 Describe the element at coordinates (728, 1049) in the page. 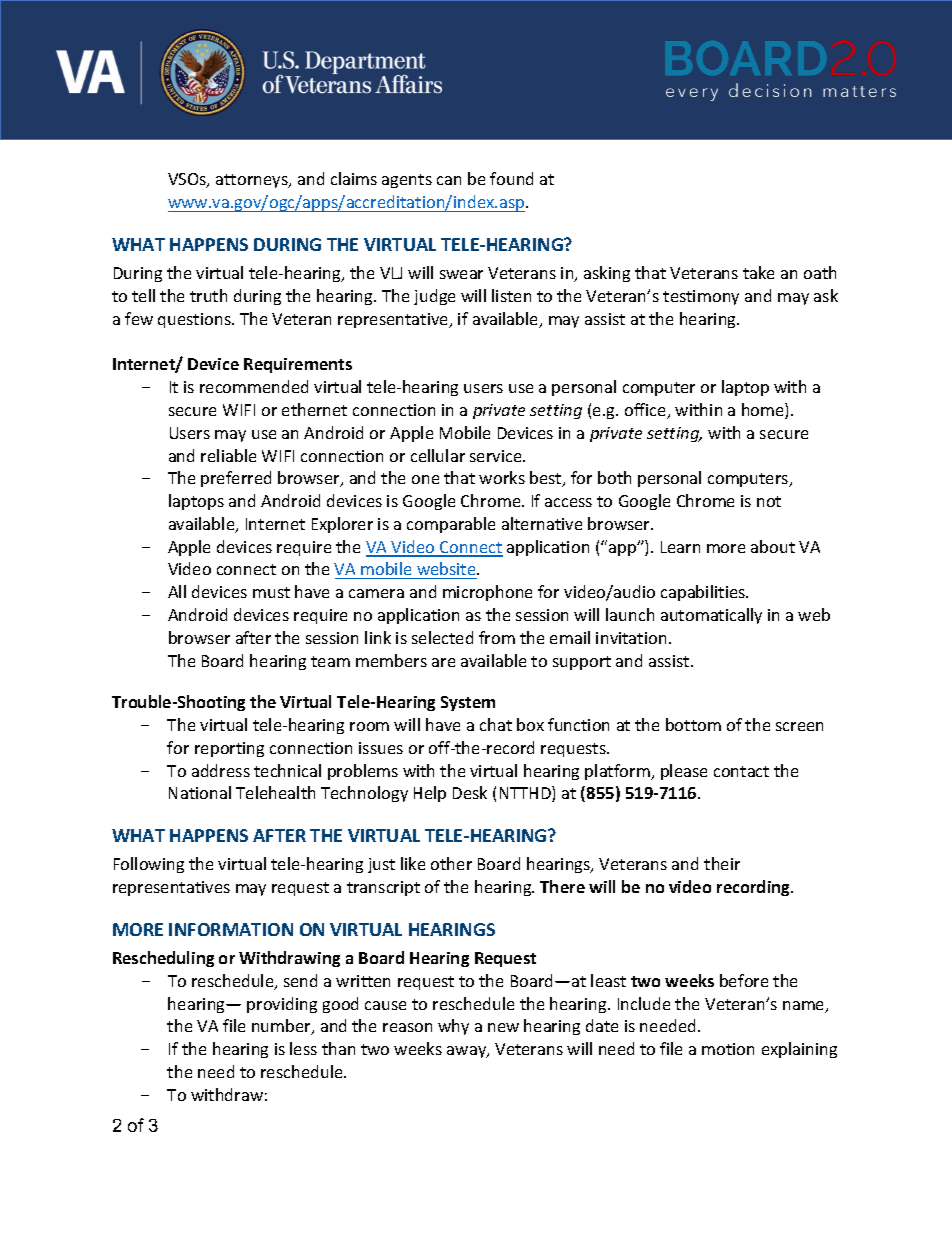

I see `motion` at that location.
